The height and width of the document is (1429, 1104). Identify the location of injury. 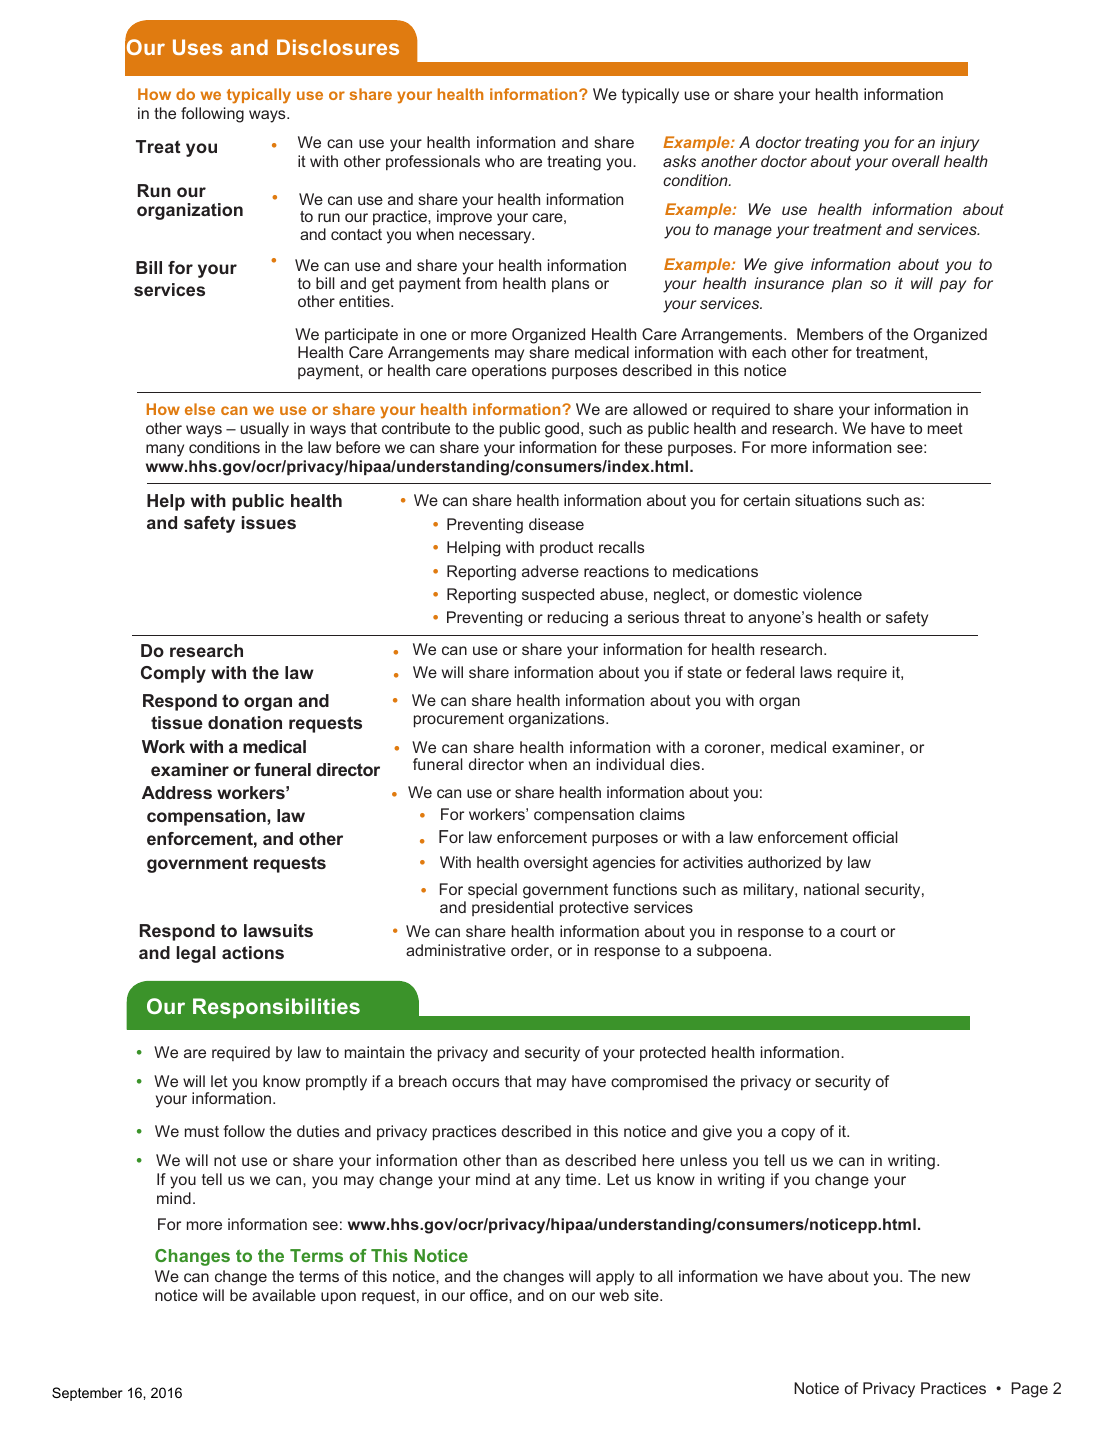
(959, 144).
